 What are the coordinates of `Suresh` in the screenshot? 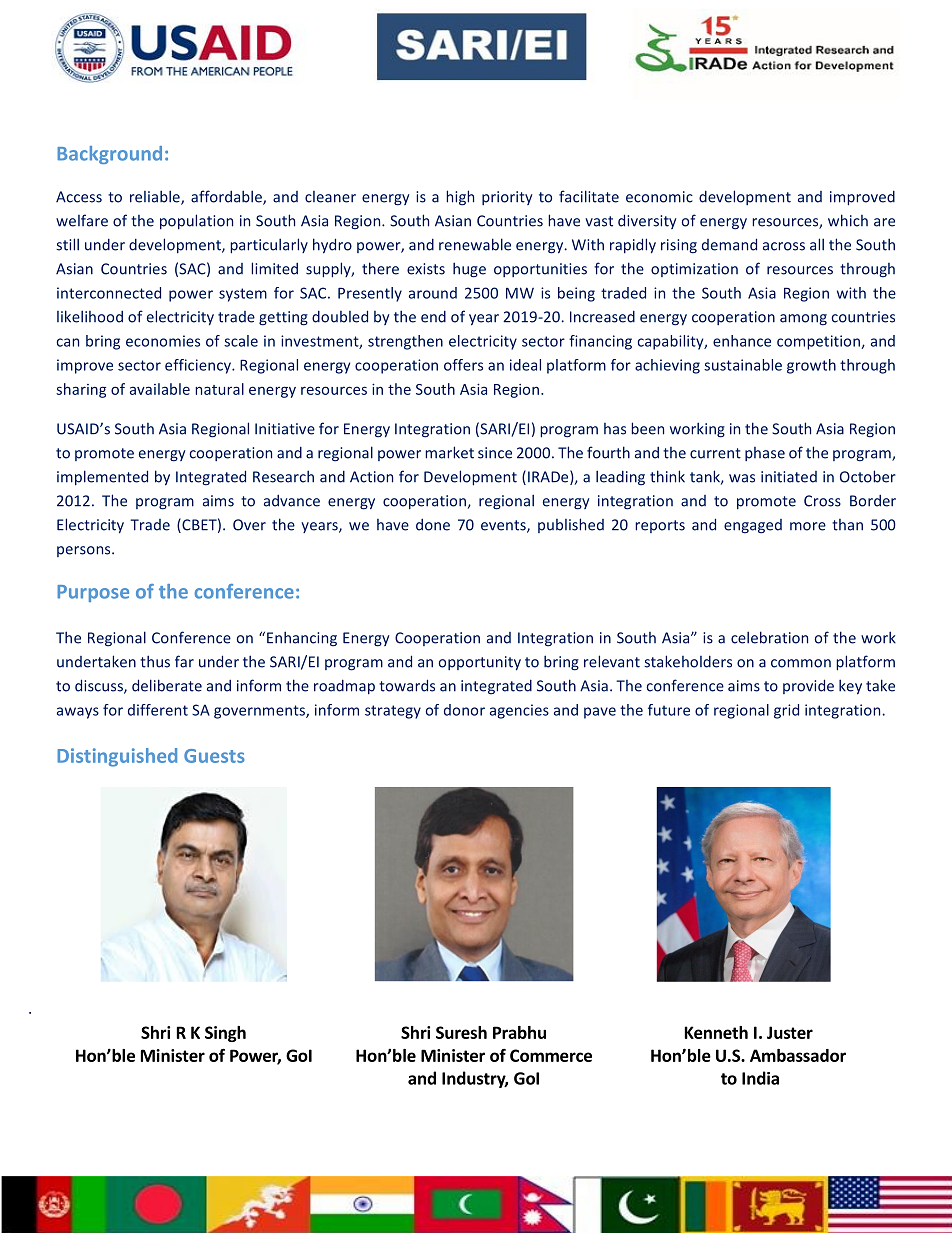 It's located at (461, 1032).
